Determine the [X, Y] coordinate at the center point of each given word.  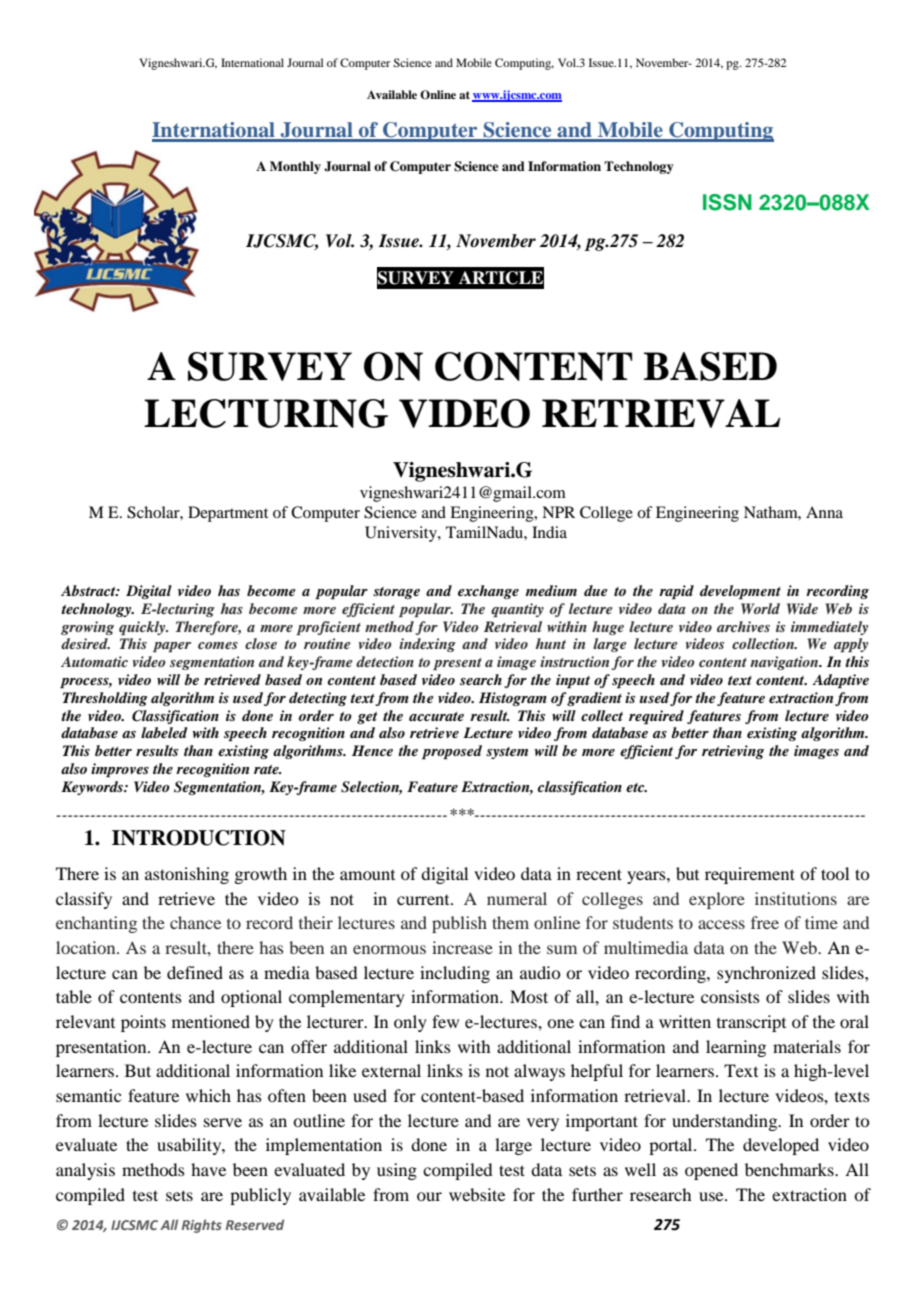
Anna [824, 512]
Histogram [513, 699]
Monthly [295, 167]
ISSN [727, 202]
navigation [785, 663]
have [208, 1169]
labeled [164, 732]
